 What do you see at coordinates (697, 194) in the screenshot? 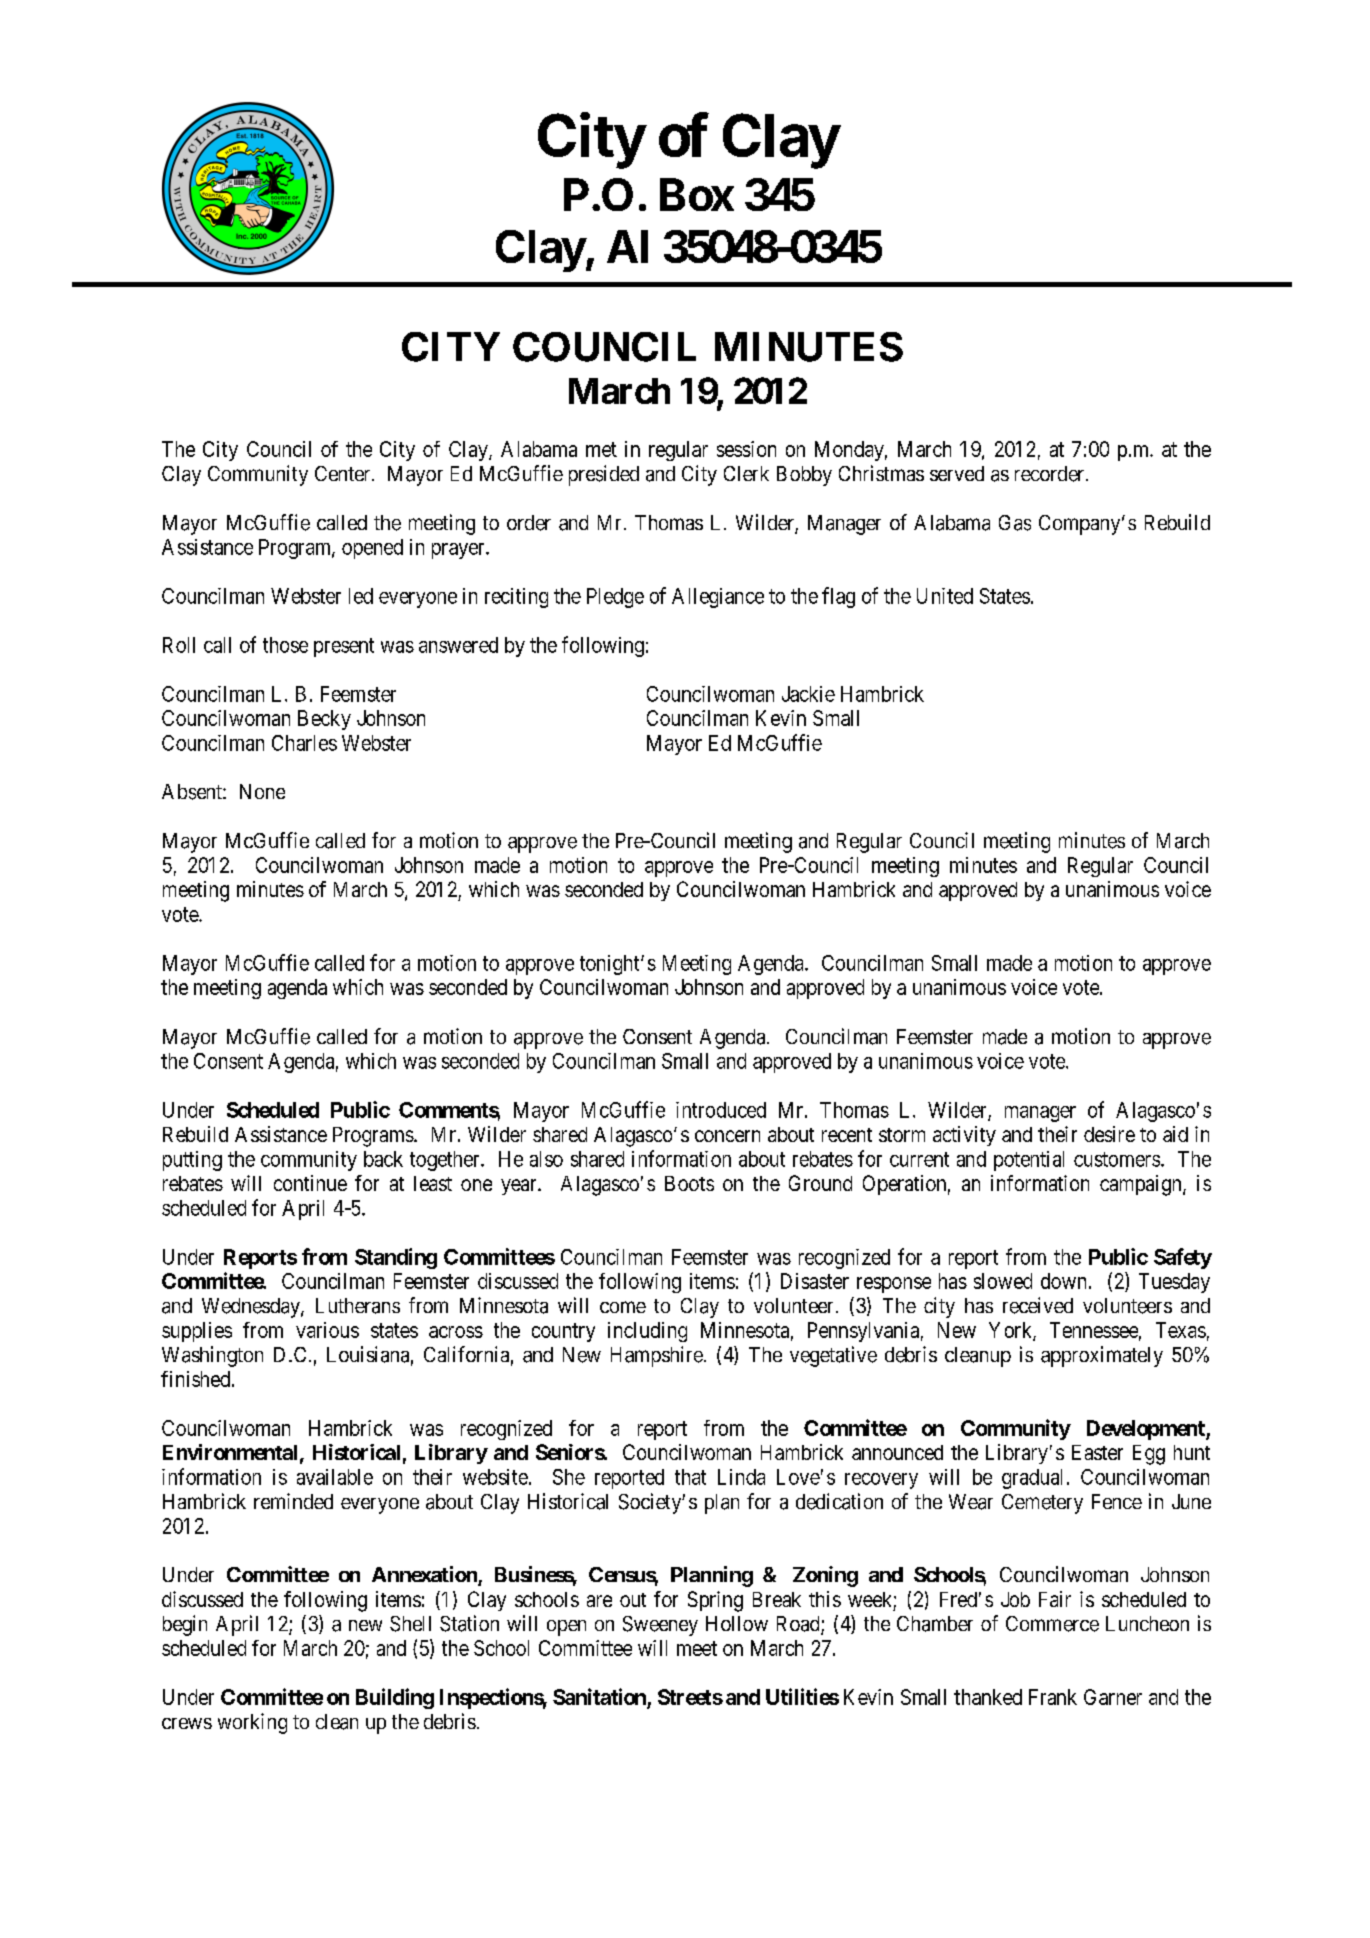
I see `Box` at bounding box center [697, 194].
